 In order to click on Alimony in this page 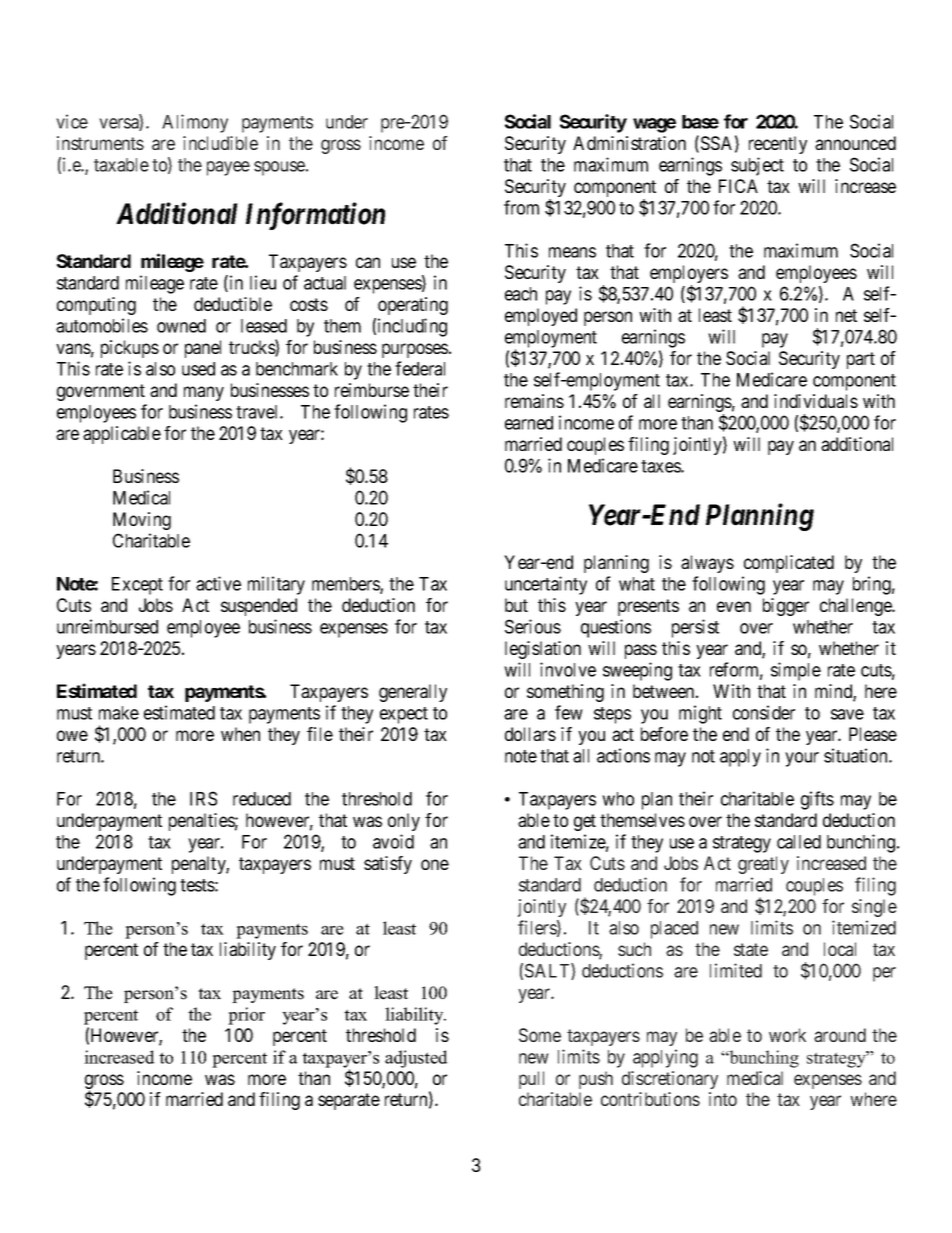, I will do `click(195, 123)`.
